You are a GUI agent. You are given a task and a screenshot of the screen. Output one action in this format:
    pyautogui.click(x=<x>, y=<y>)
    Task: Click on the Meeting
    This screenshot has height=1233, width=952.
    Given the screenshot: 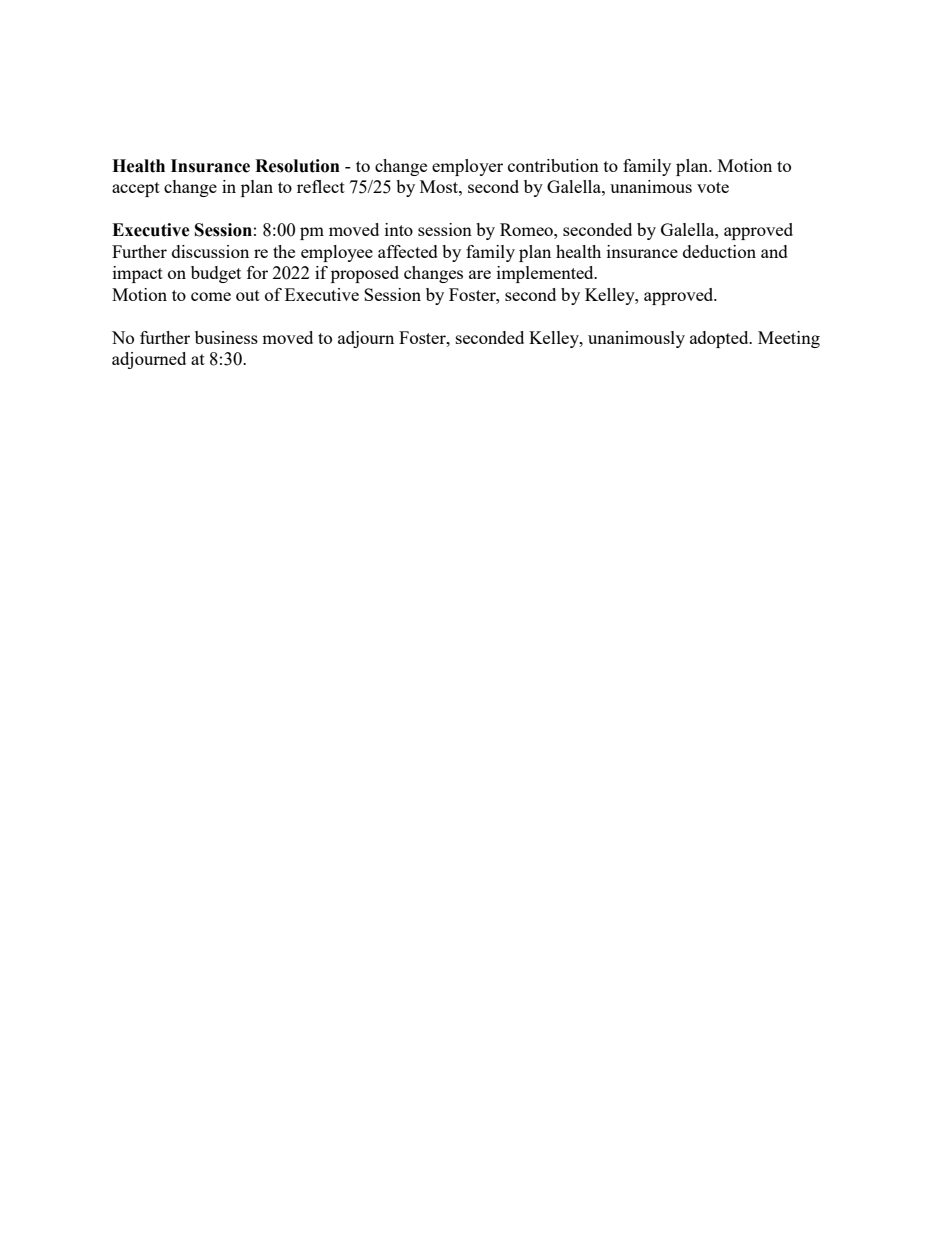 What is the action you would take?
    pyautogui.click(x=789, y=339)
